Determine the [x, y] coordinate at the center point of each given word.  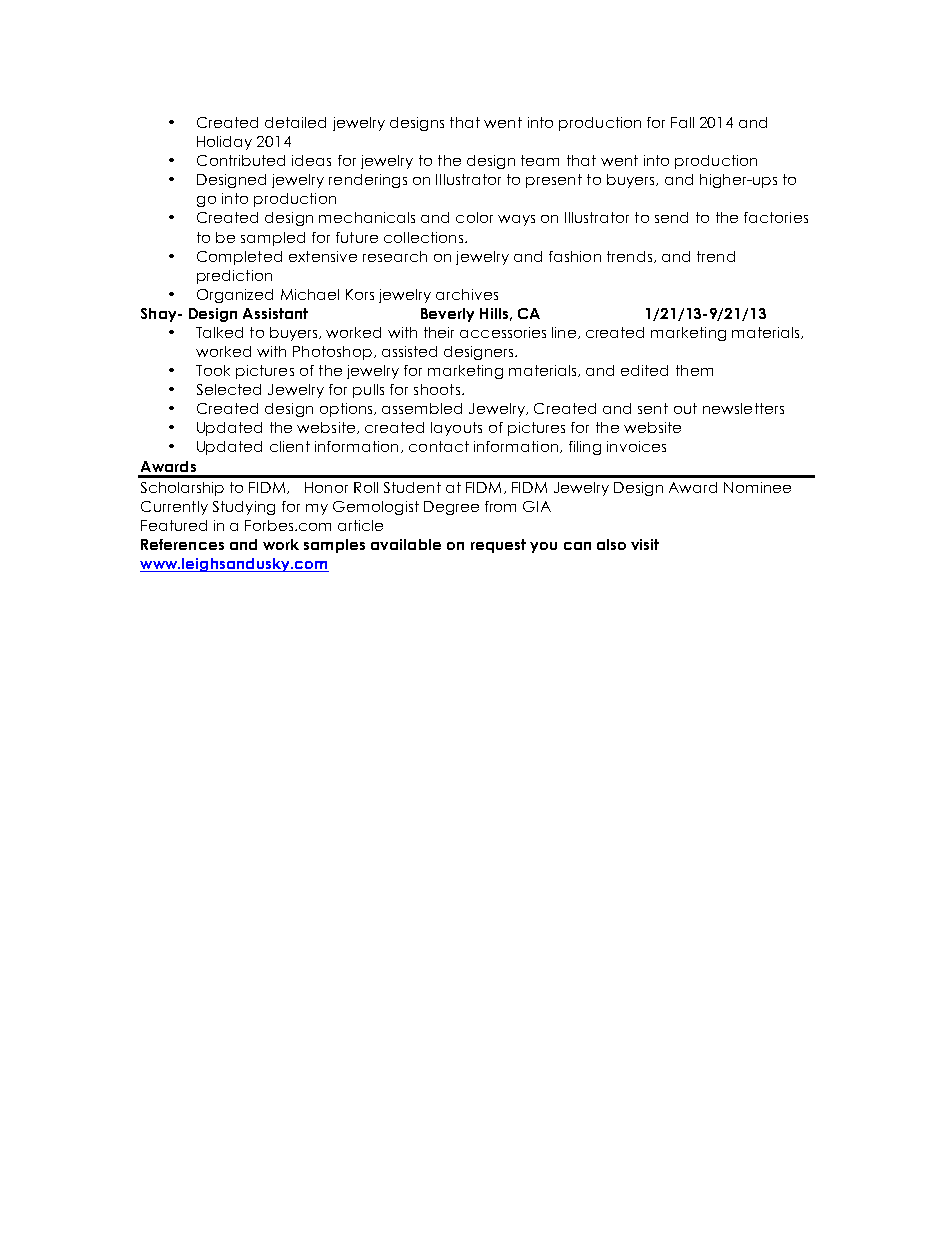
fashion [575, 256]
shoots [437, 389]
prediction [234, 277]
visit [645, 544]
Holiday [224, 143]
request [498, 546]
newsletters [743, 408]
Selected [229, 389]
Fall [682, 122]
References [182, 544]
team [540, 160]
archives [467, 294]
